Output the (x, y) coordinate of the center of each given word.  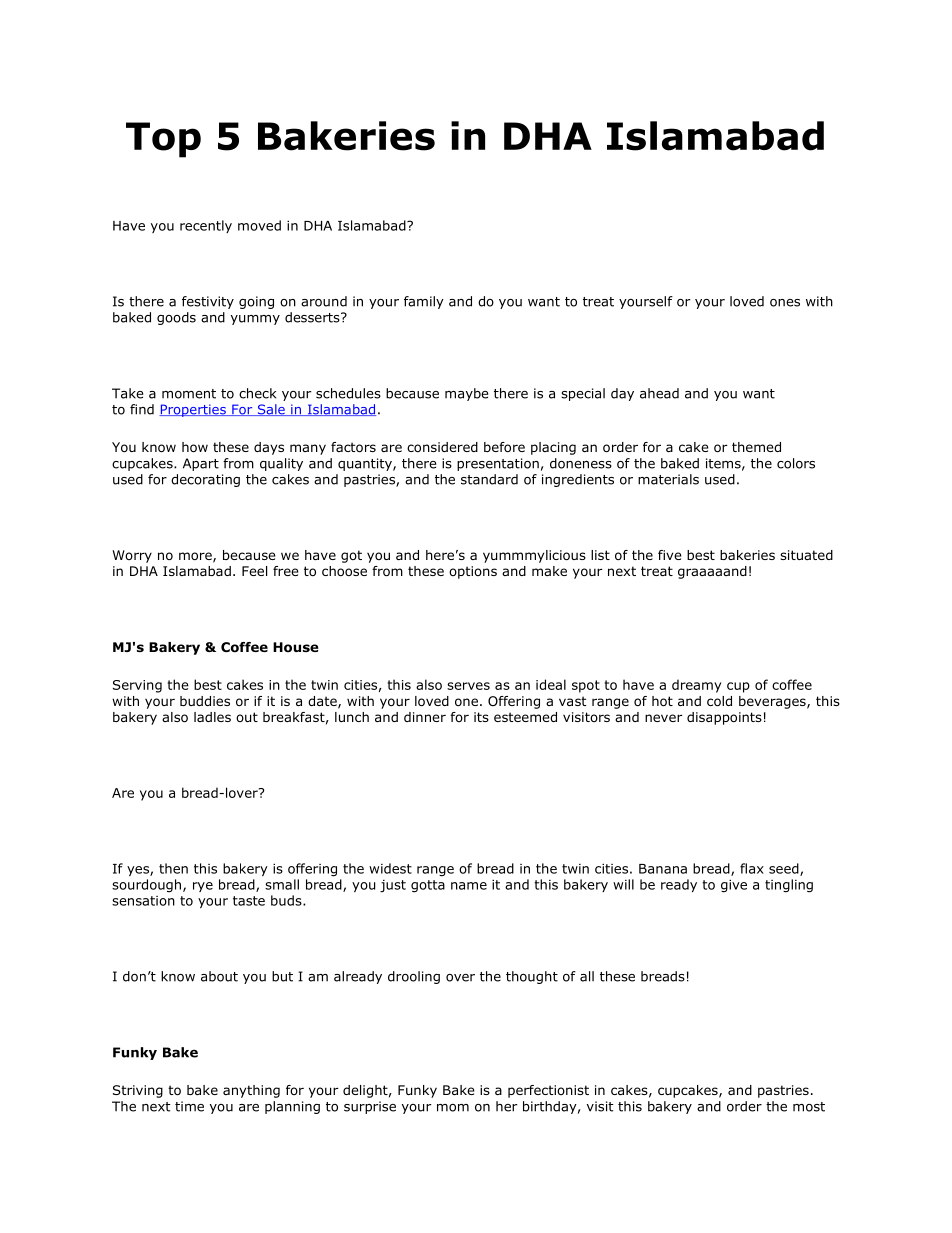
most (809, 1107)
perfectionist (548, 1091)
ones (785, 303)
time (189, 1106)
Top (163, 140)
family (424, 302)
